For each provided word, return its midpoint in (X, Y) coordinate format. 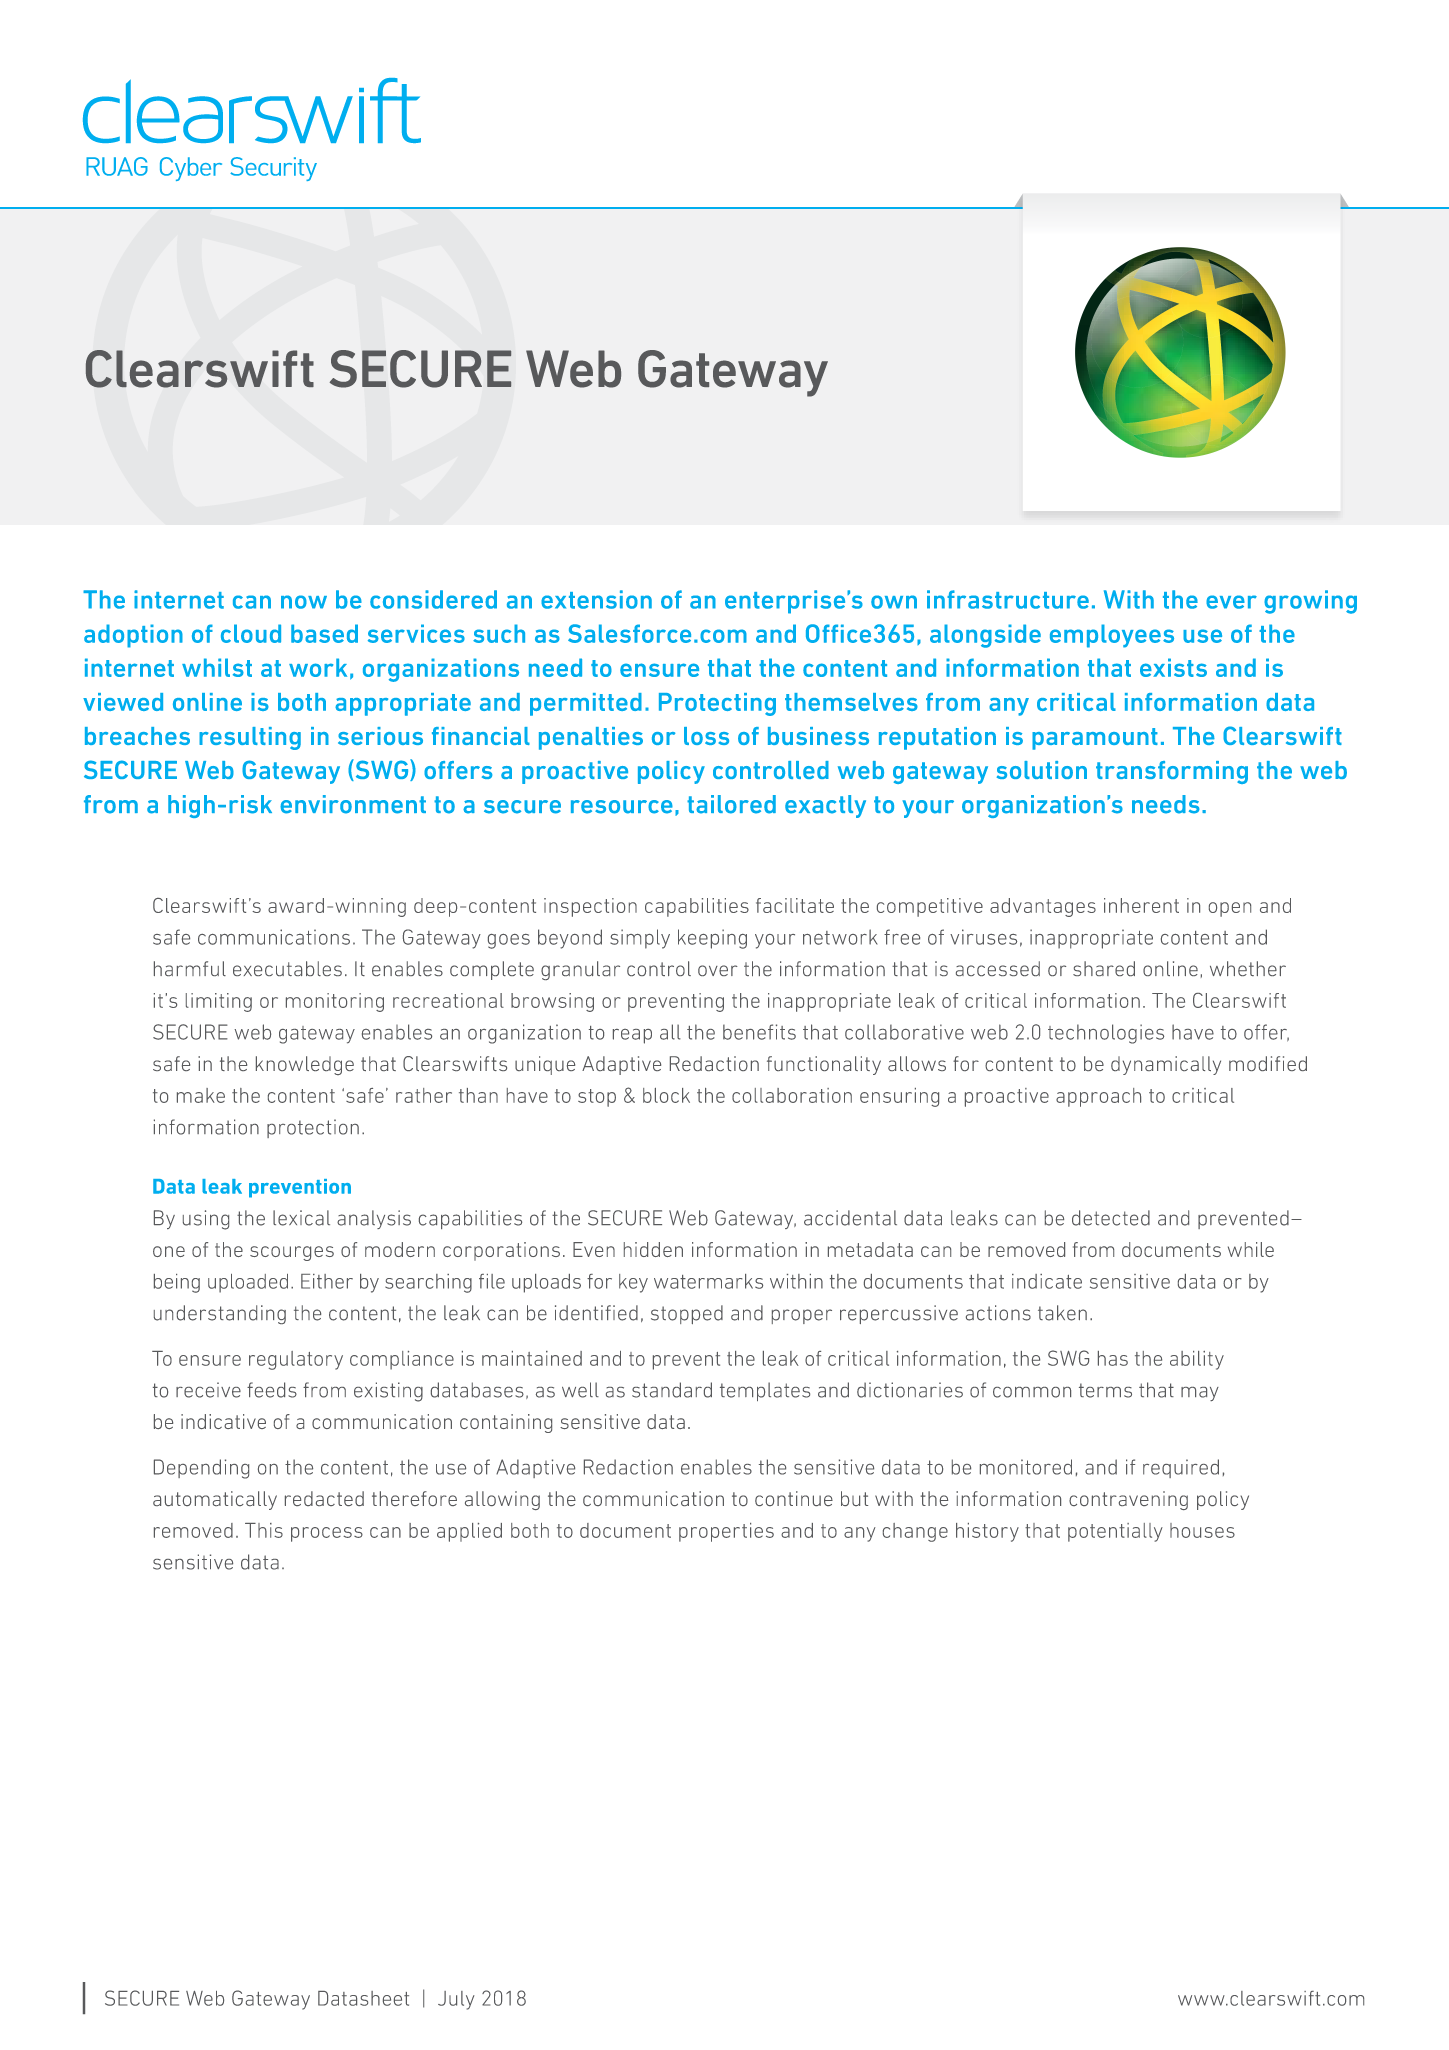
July (456, 2000)
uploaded (248, 1283)
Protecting (717, 704)
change (915, 1532)
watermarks (708, 1281)
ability (1197, 1360)
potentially (1115, 1532)
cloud (251, 633)
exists (1173, 667)
